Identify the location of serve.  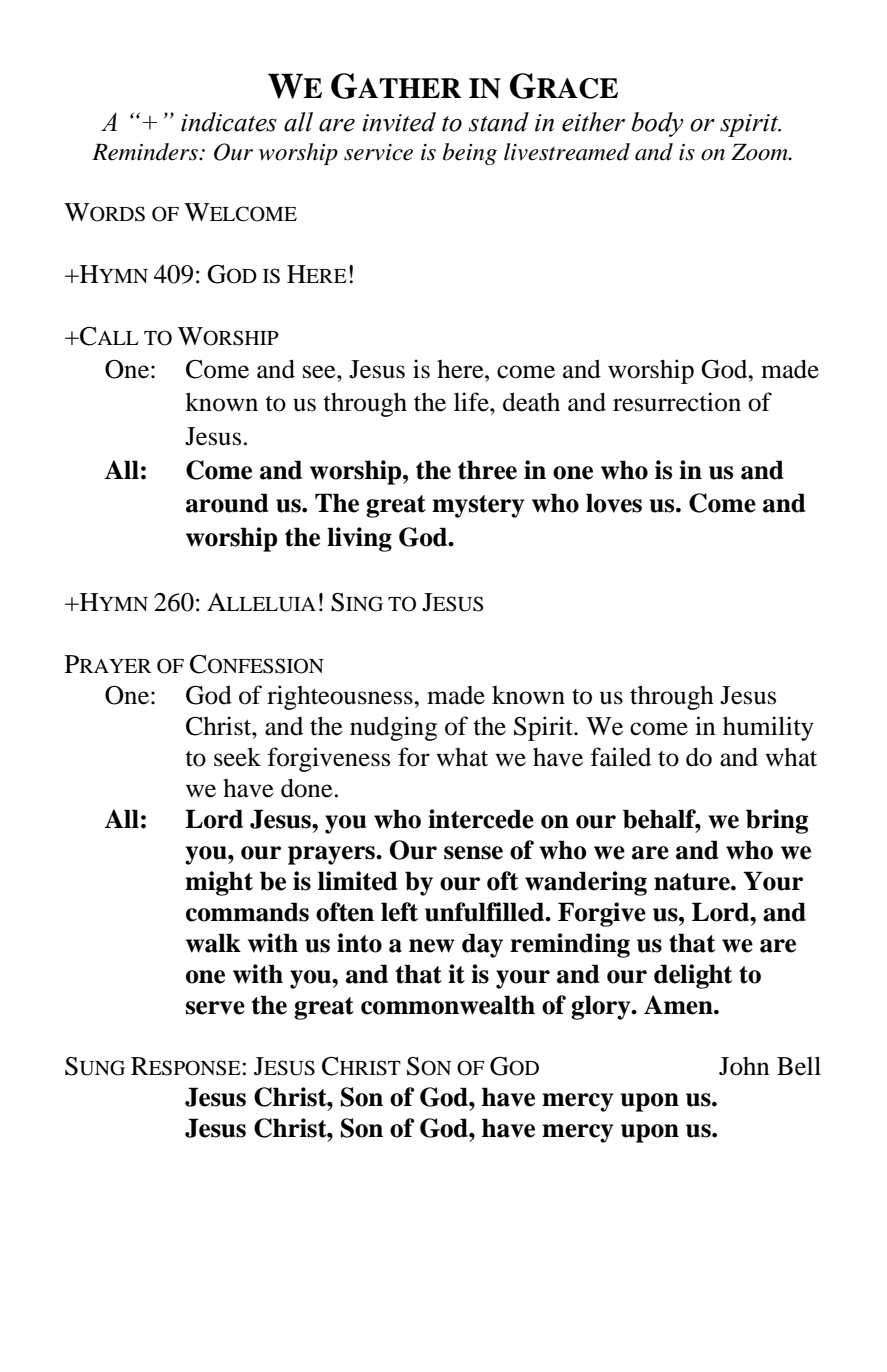
(215, 1008).
